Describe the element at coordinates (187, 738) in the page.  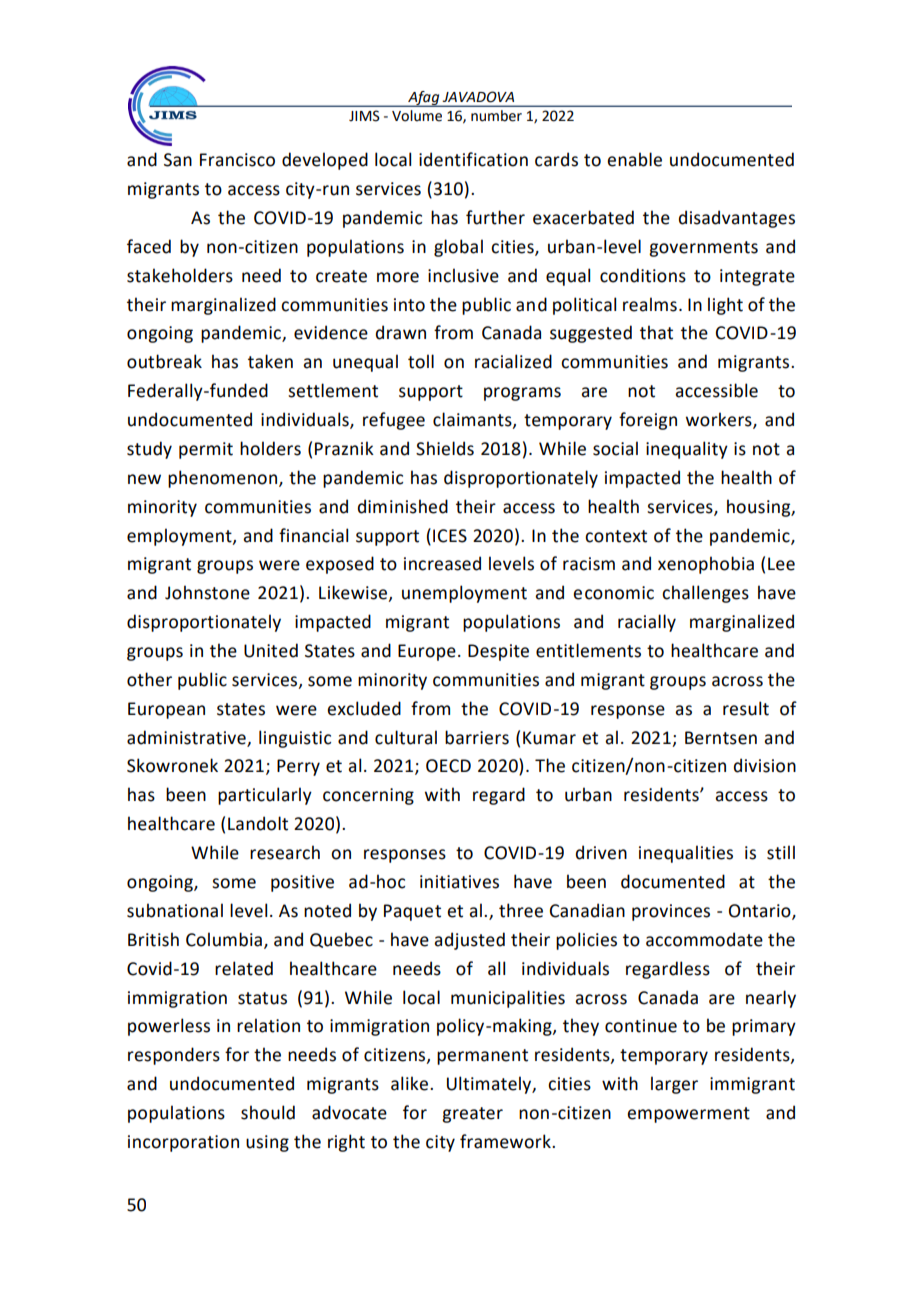
I see `administrative` at that location.
